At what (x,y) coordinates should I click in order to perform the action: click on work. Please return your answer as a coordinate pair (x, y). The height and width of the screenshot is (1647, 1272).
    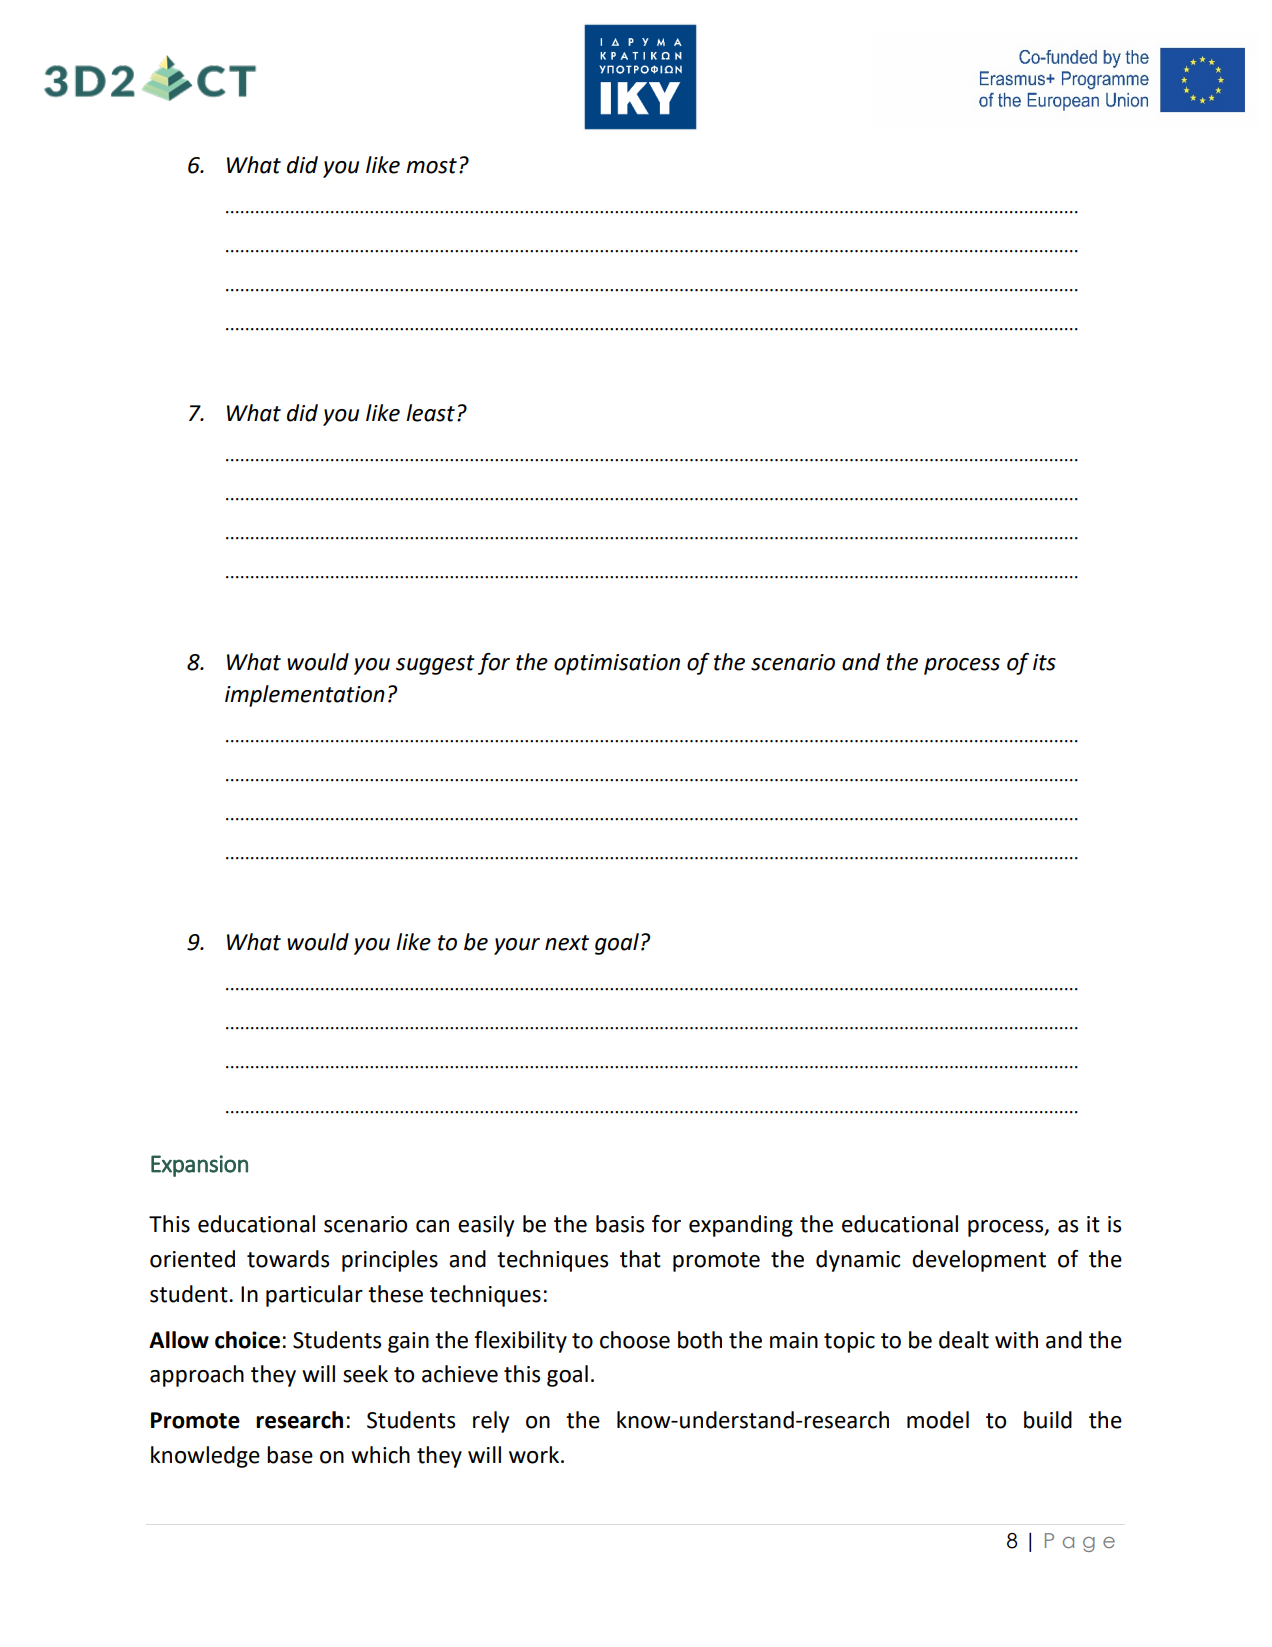
    Looking at the image, I should click on (535, 1455).
